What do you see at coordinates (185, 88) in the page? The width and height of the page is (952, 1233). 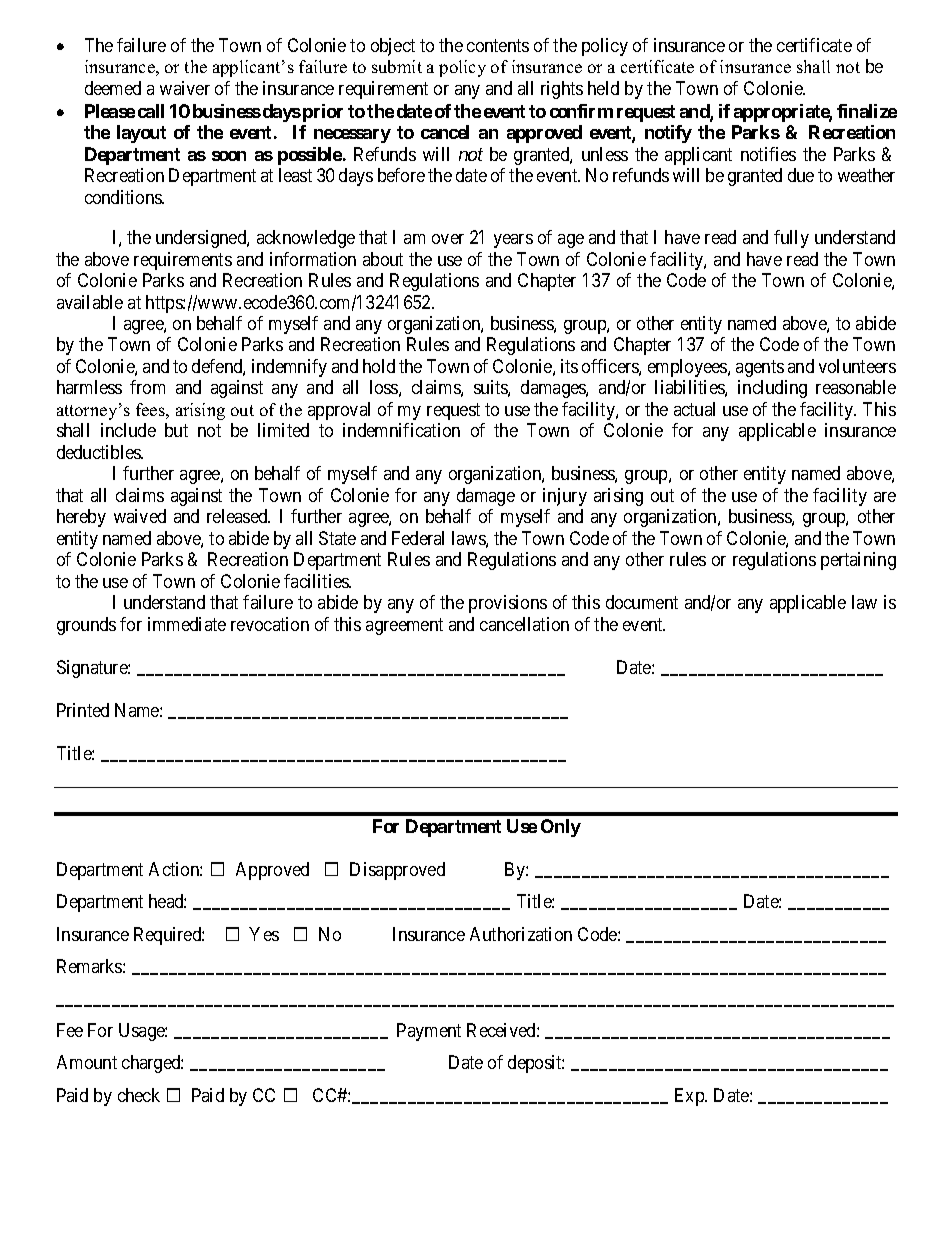 I see `waiver` at bounding box center [185, 88].
